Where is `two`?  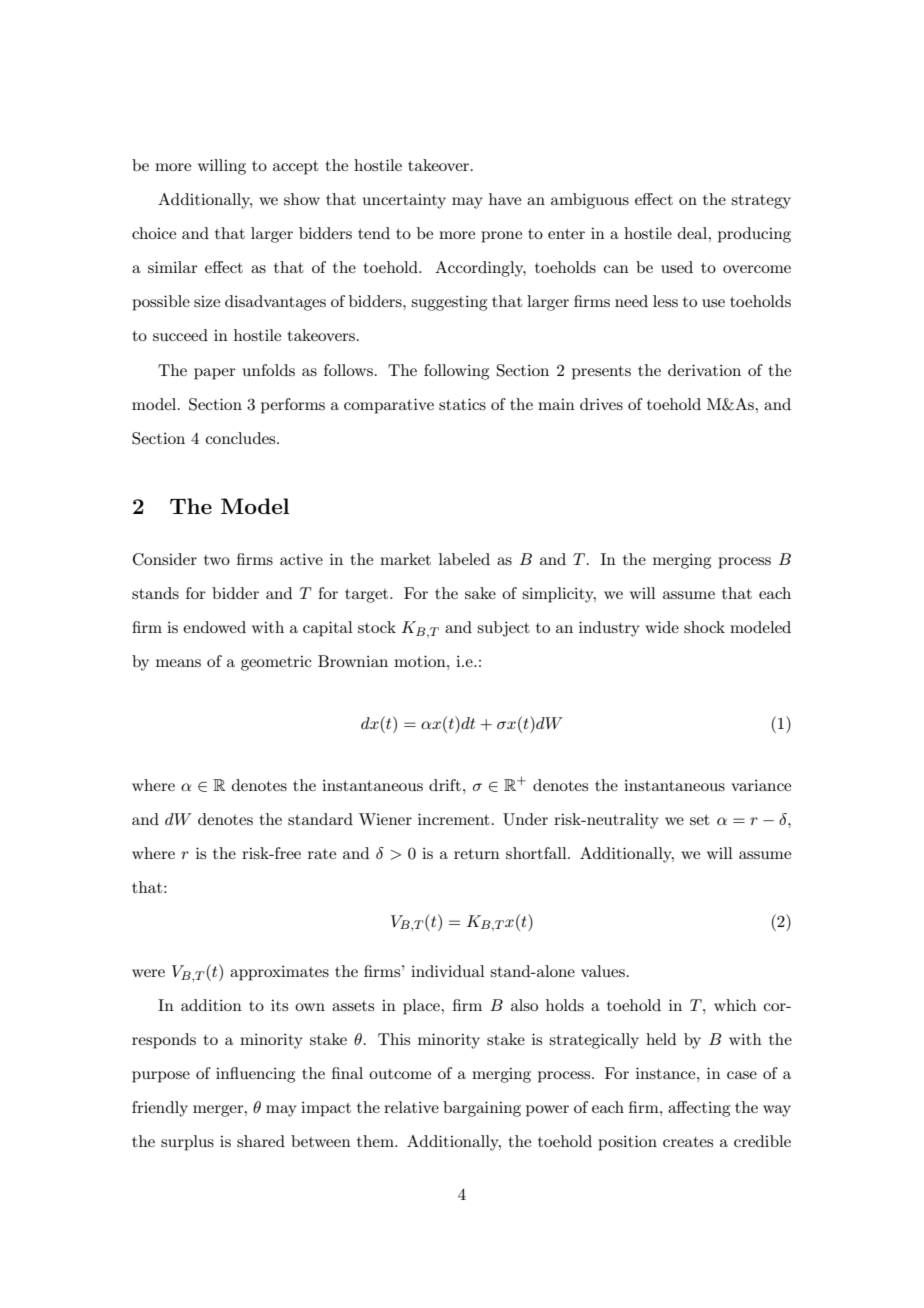 two is located at coordinates (217, 560).
